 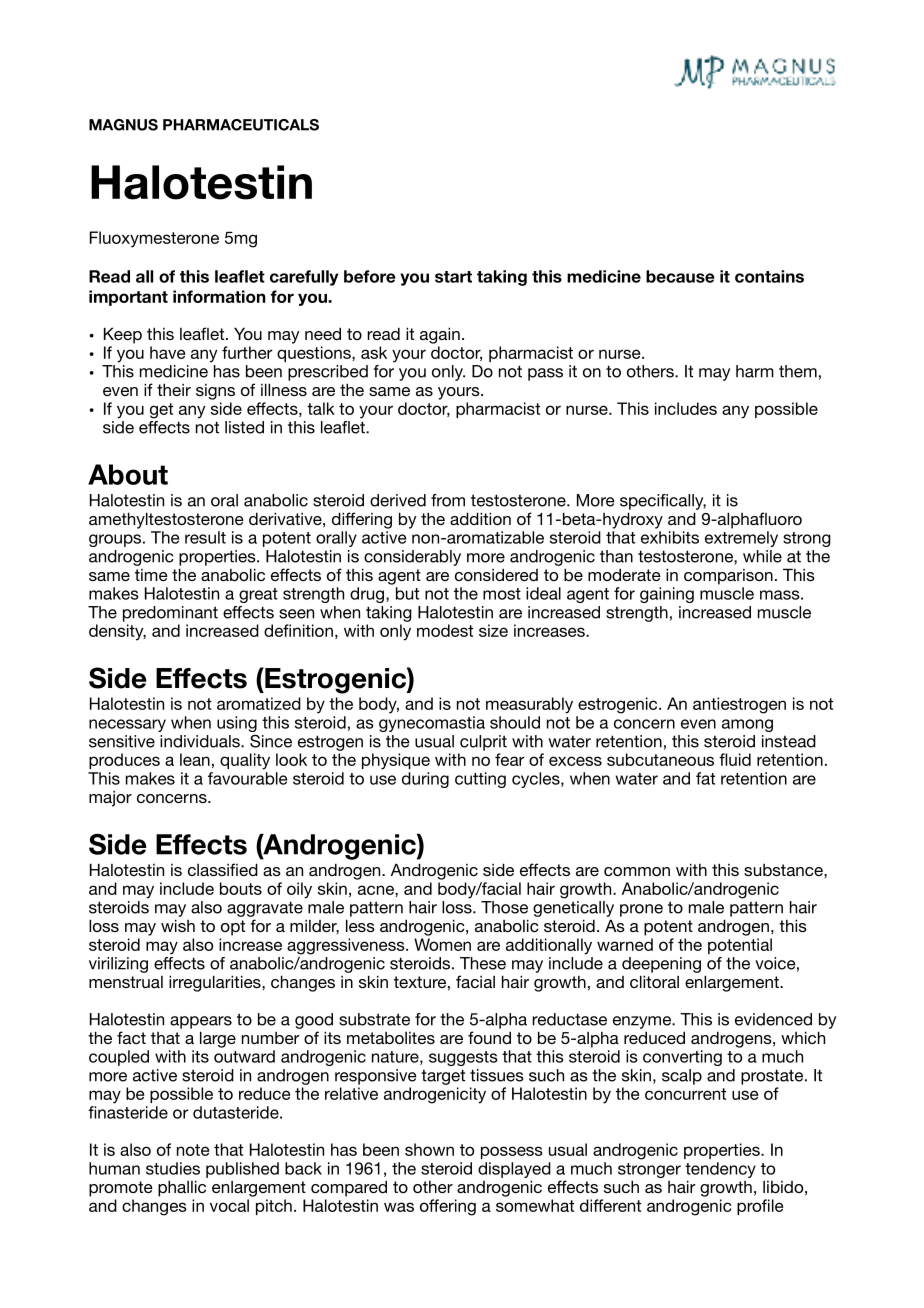 What do you see at coordinates (448, 500) in the screenshot?
I see `from` at bounding box center [448, 500].
